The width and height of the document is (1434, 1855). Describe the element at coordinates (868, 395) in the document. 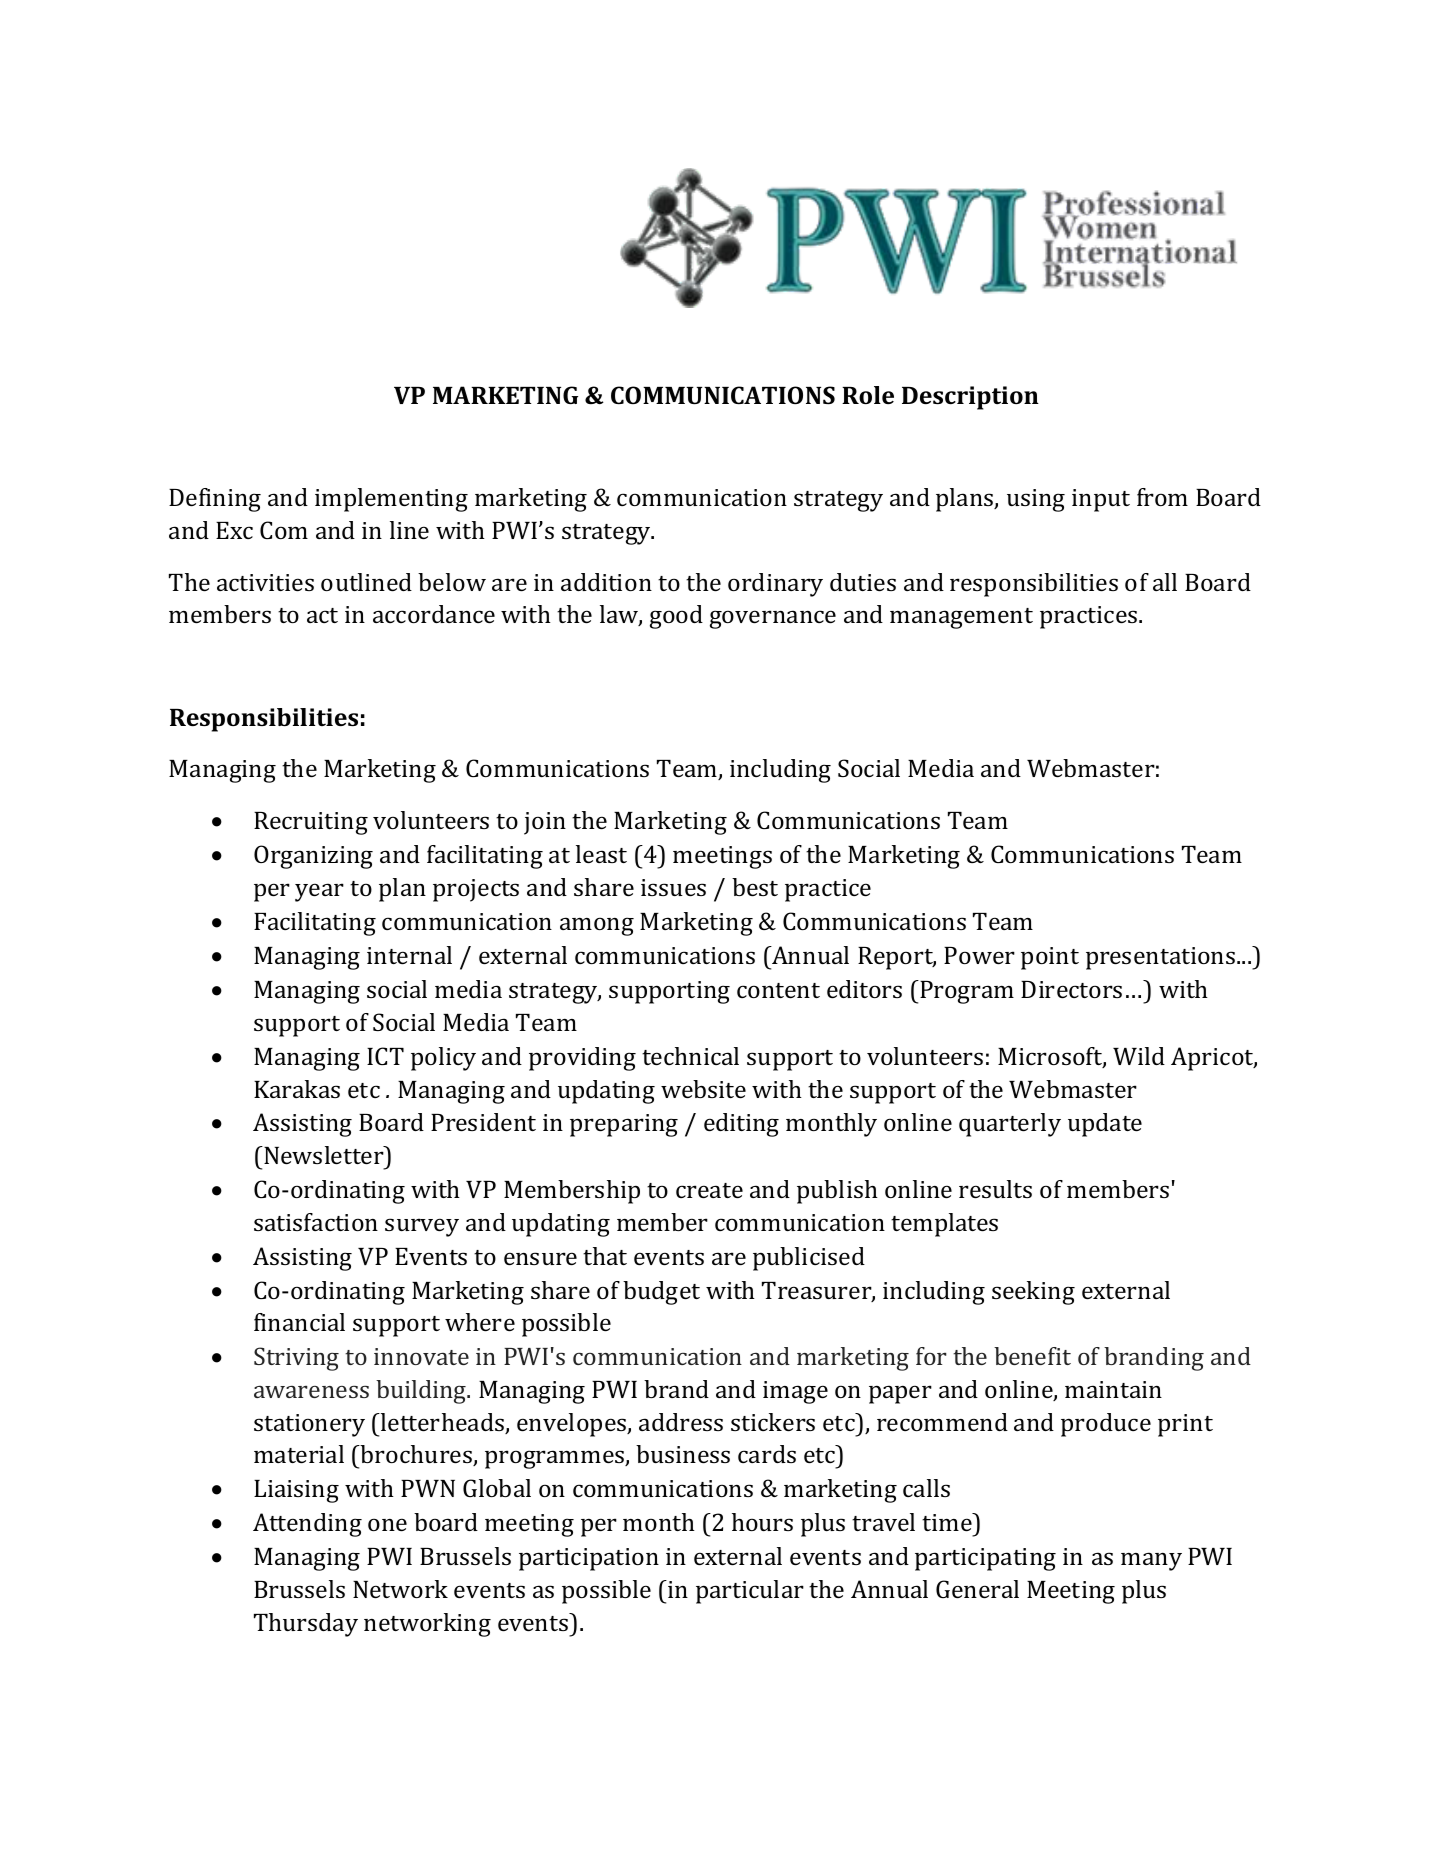

I see `Role` at that location.
